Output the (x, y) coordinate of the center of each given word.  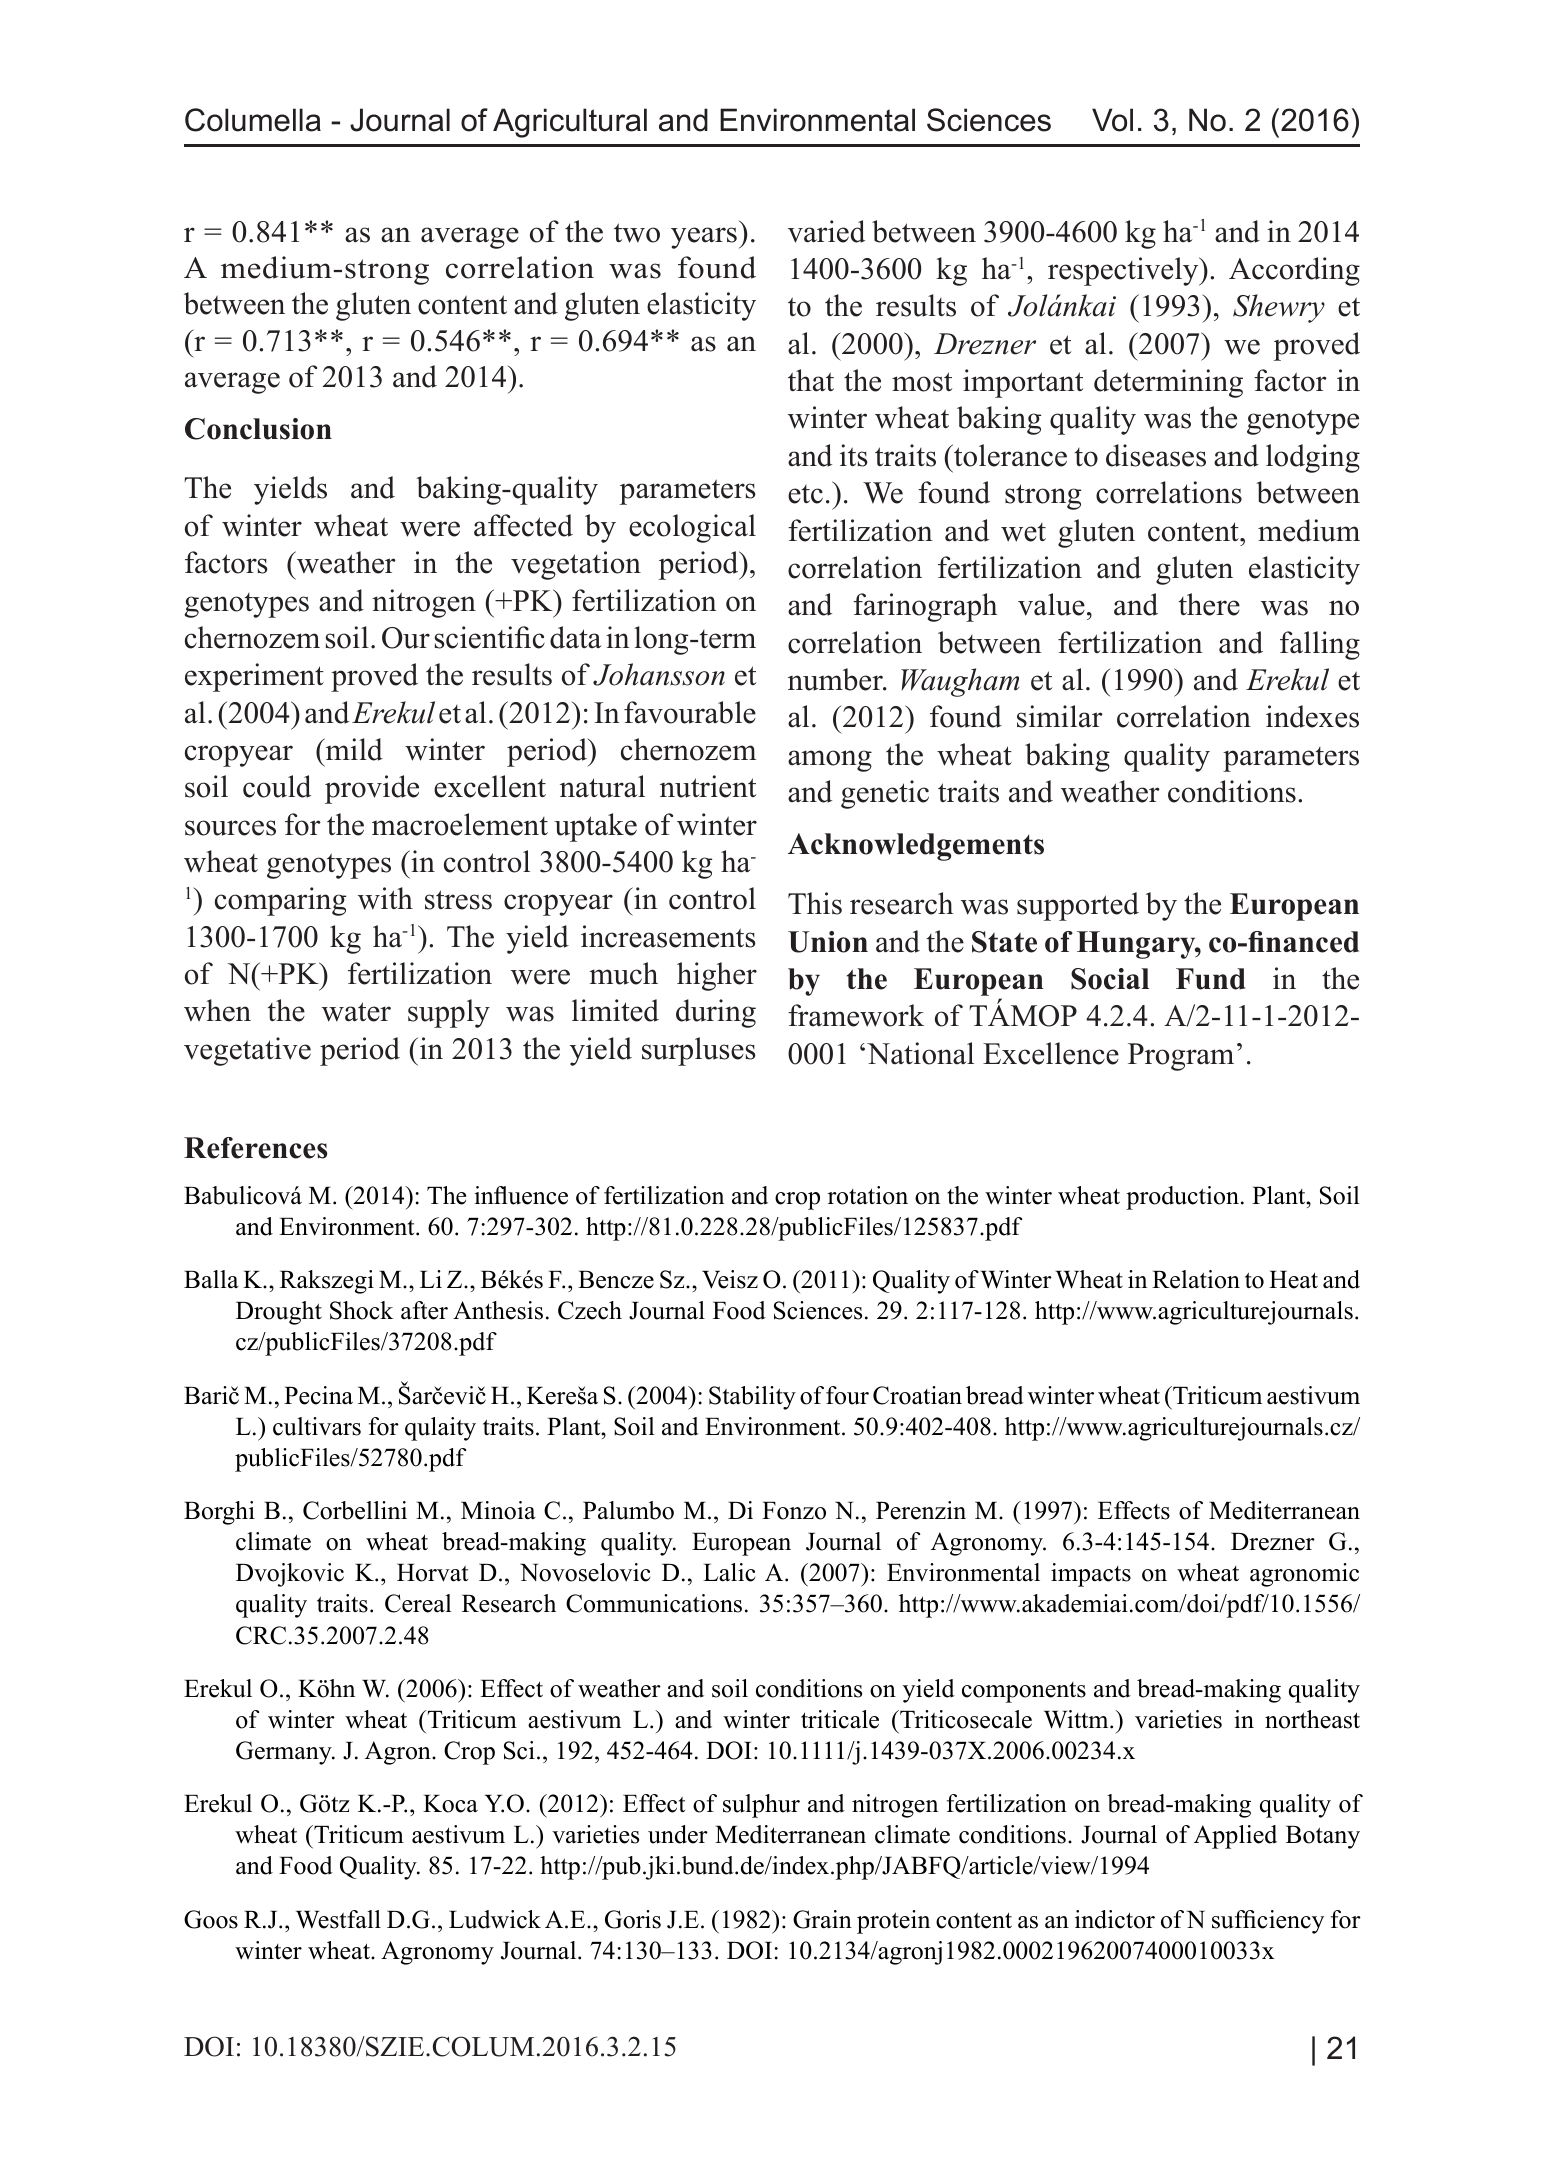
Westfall (338, 1919)
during (716, 1013)
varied (826, 231)
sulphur (761, 1806)
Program (1181, 1057)
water (356, 1012)
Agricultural (570, 123)
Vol (1112, 120)
